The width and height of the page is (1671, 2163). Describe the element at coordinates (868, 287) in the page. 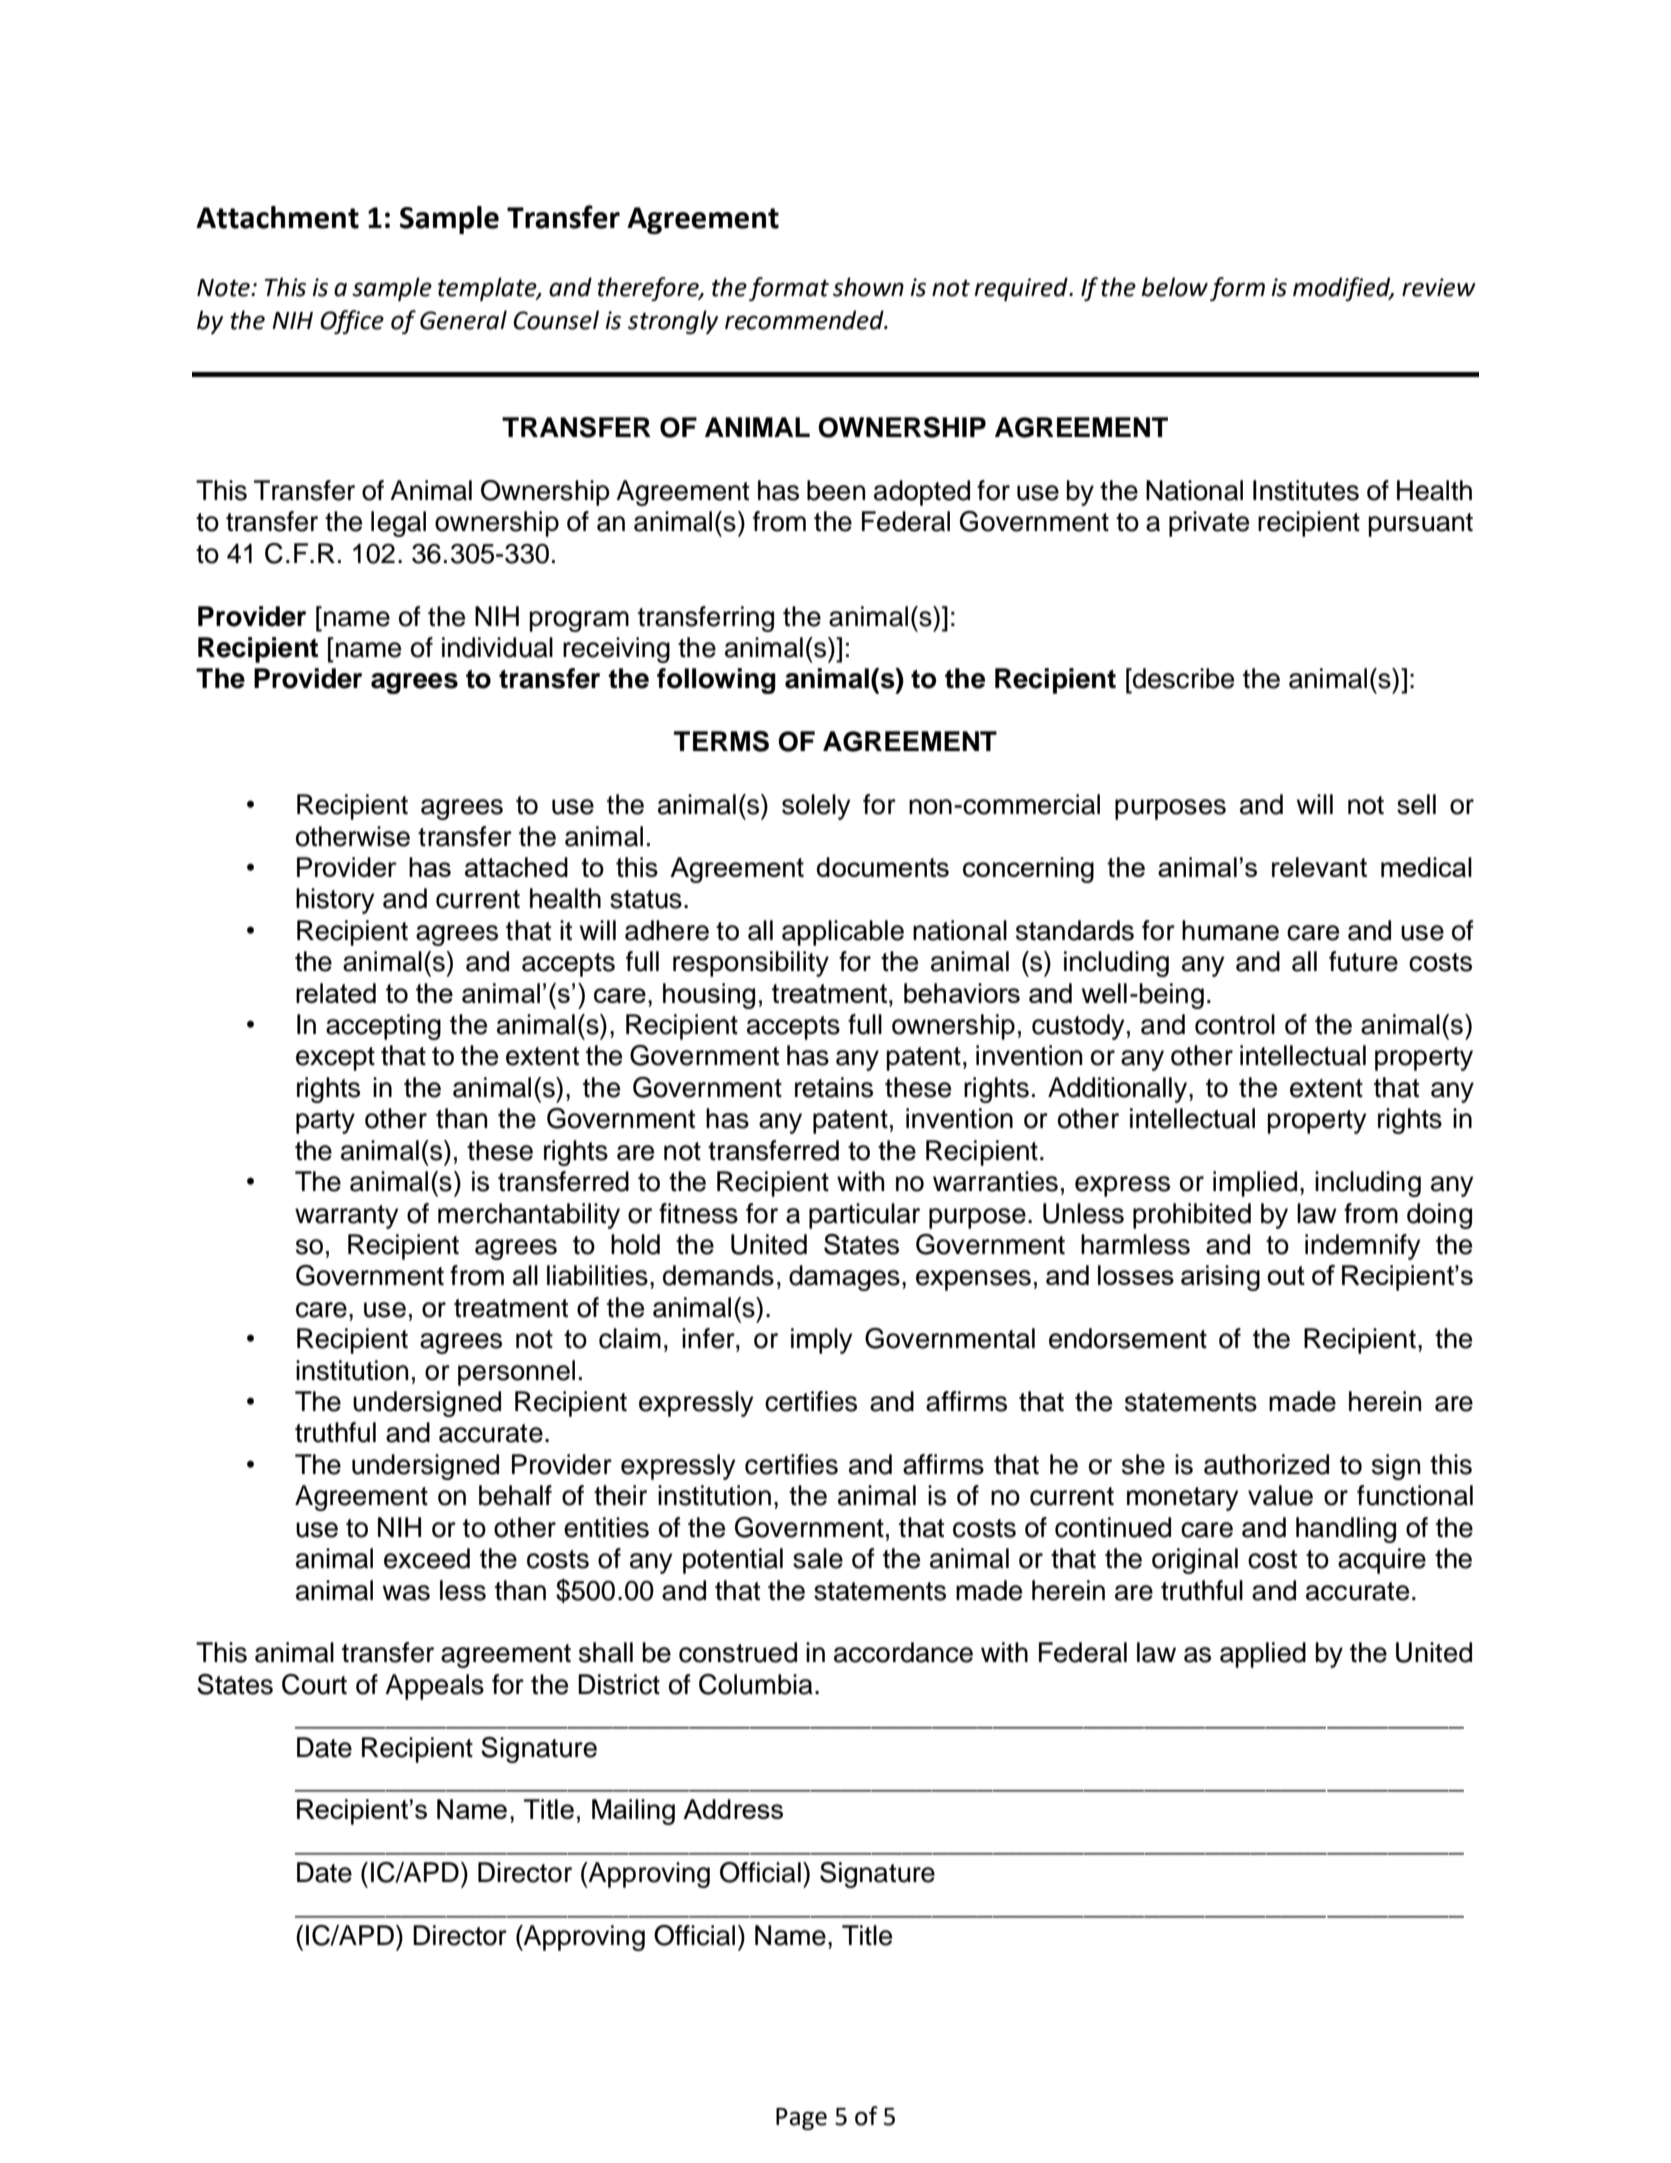

I see `shown` at that location.
